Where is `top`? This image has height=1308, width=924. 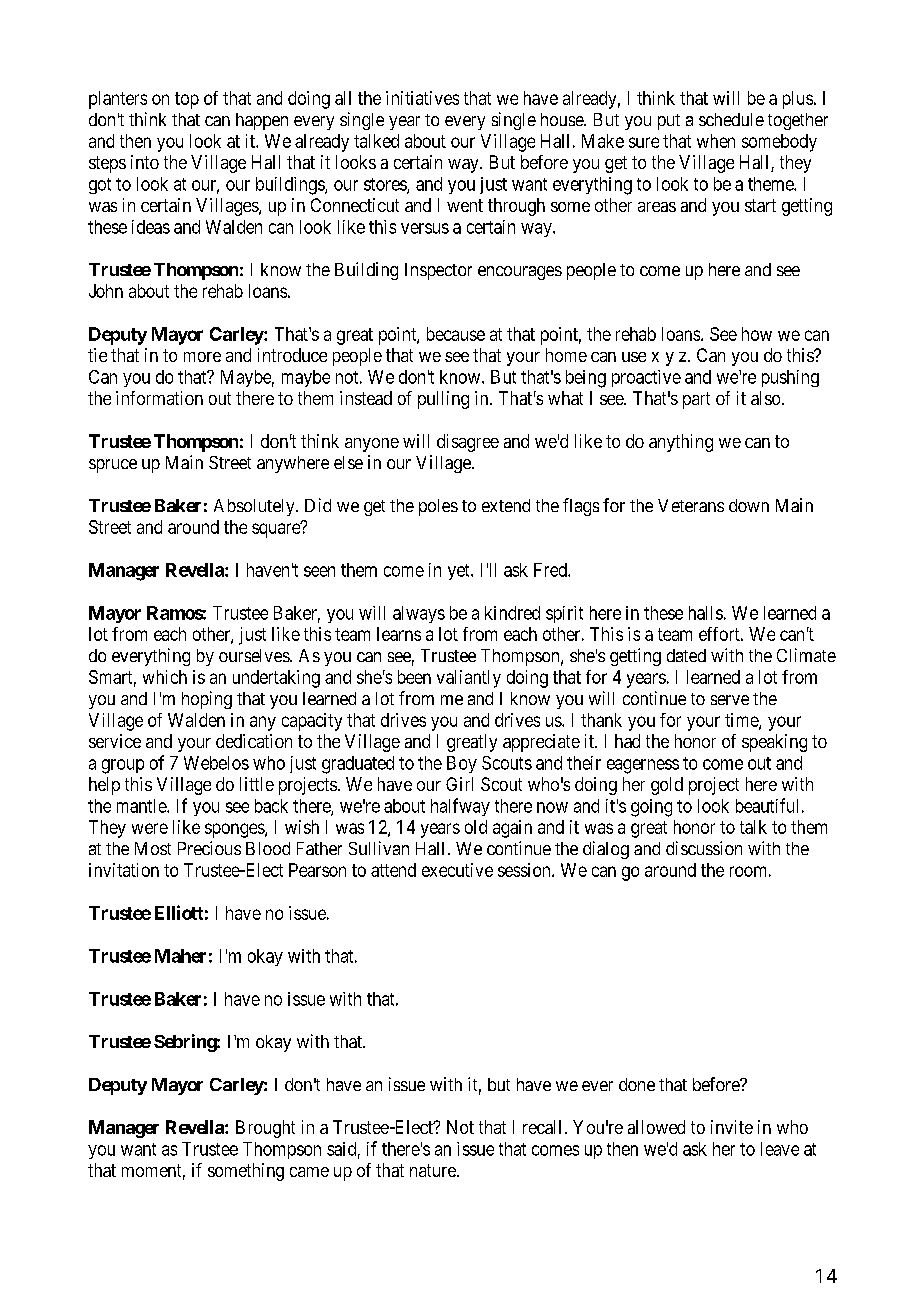
top is located at coordinates (187, 100).
